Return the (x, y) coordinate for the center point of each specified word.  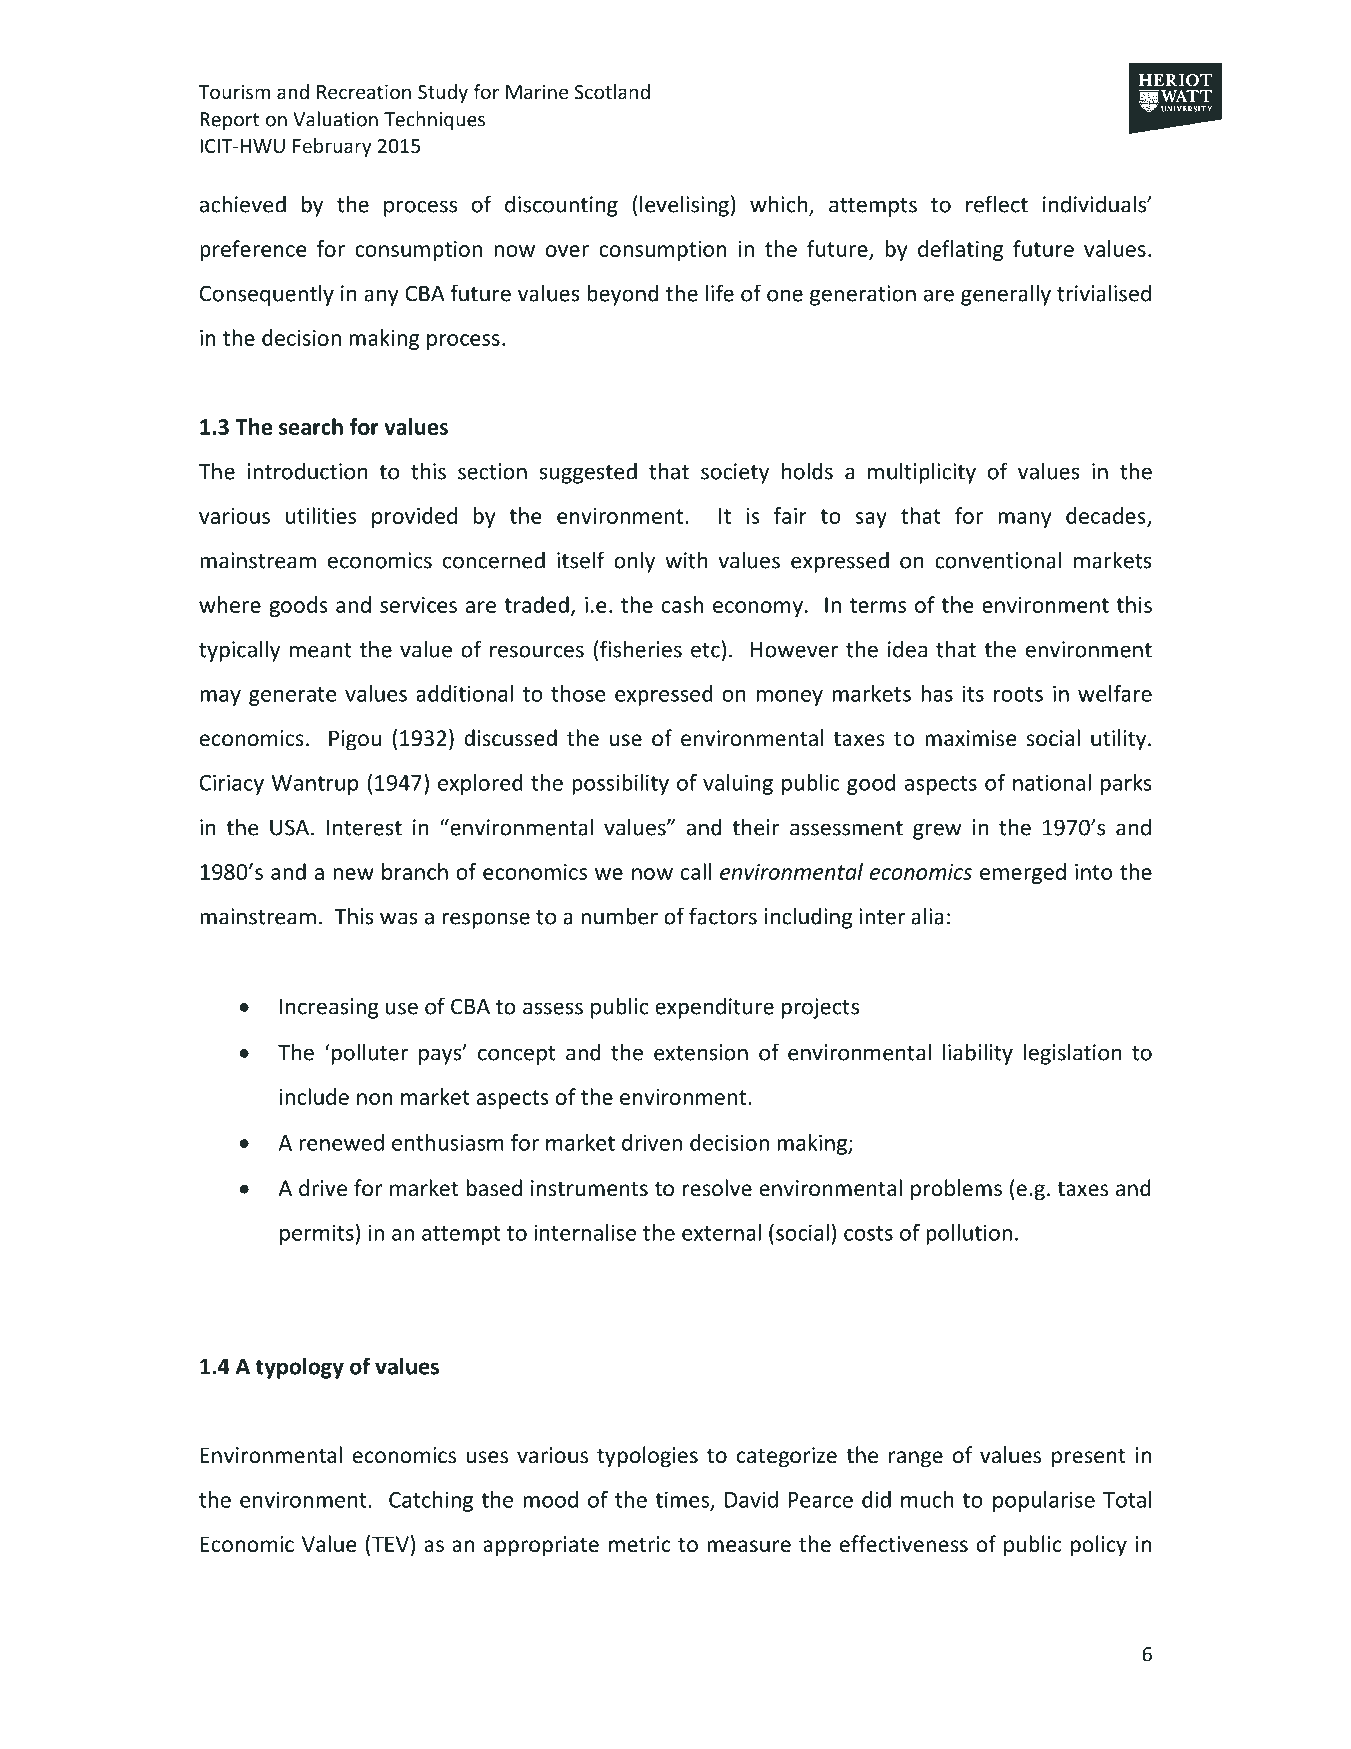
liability (978, 1054)
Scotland (612, 91)
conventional (998, 560)
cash (683, 604)
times (683, 1500)
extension (701, 1052)
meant (321, 650)
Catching (431, 1501)
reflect (997, 204)
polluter (368, 1054)
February (332, 147)
